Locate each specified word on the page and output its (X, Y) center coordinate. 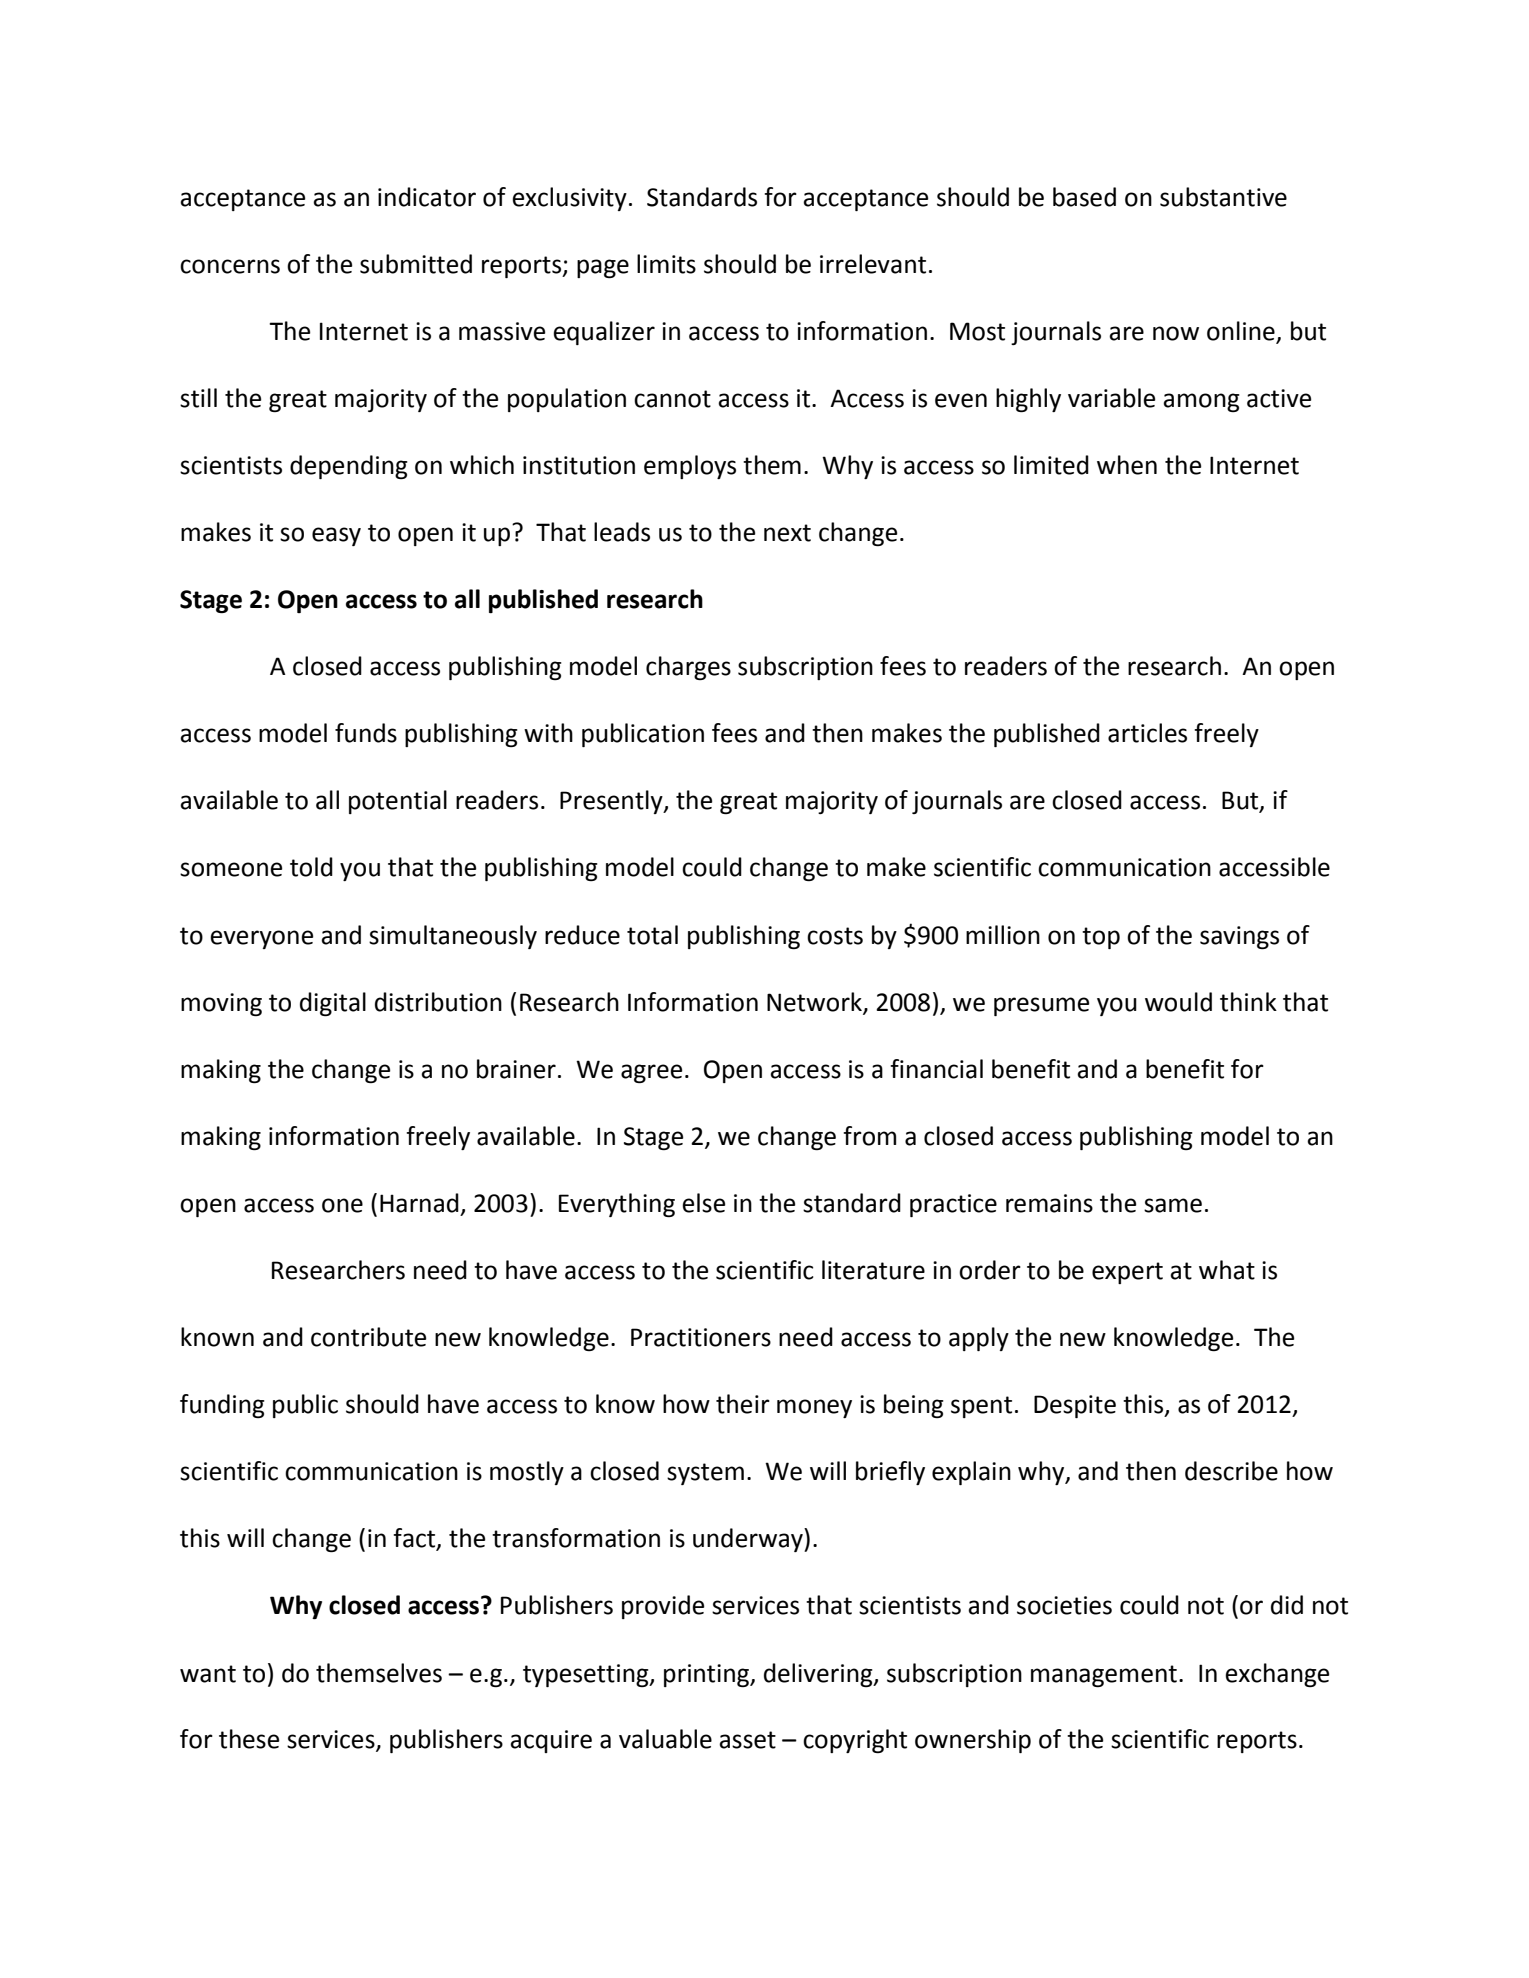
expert (1127, 1273)
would (1178, 1002)
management (1104, 1676)
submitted (416, 264)
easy (336, 536)
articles (1147, 733)
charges (688, 668)
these (249, 1739)
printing (708, 1675)
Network (815, 1002)
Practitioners (701, 1337)
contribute (368, 1337)
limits (666, 264)
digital (333, 1004)
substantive (1223, 197)
